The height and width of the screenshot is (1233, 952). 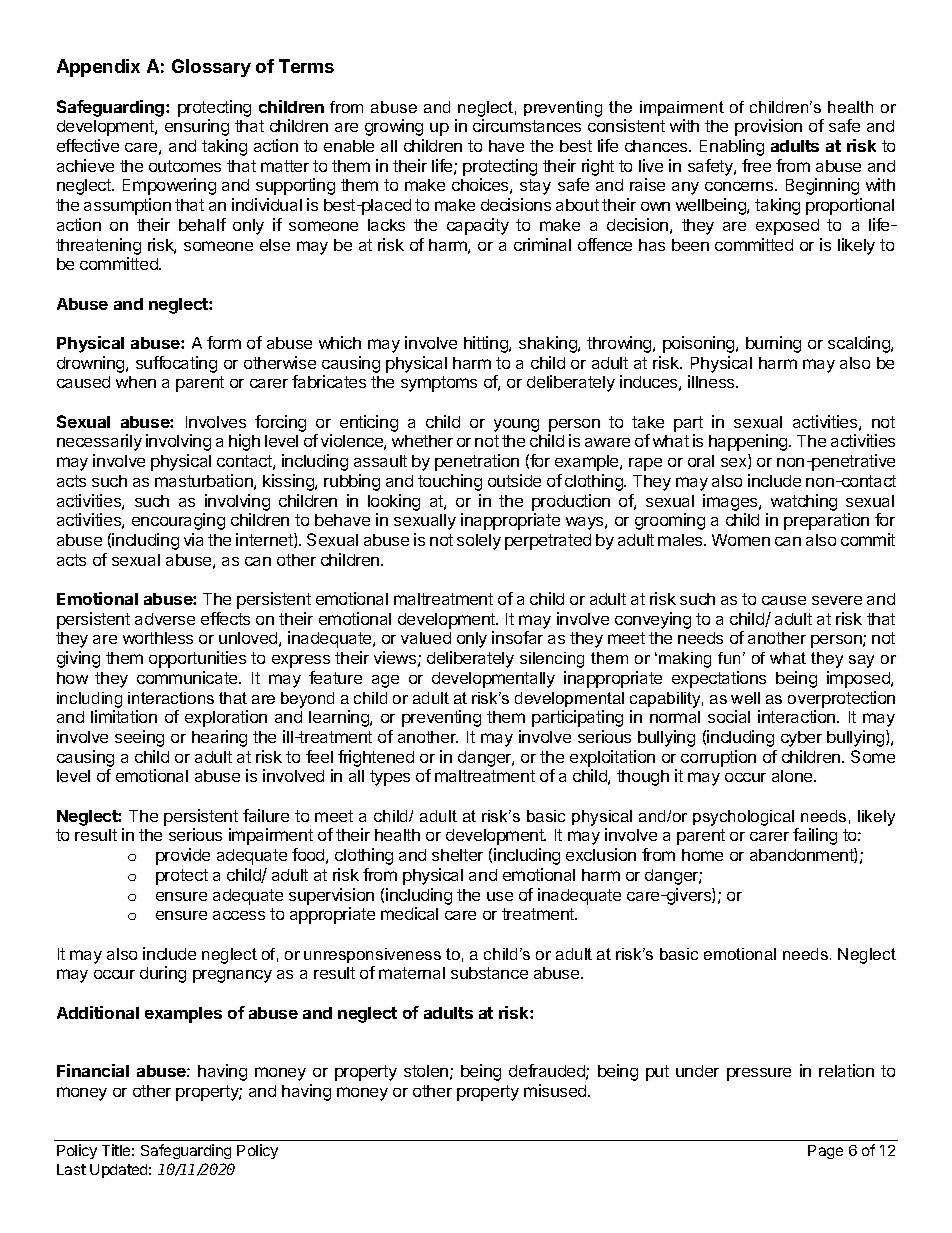 I want to click on seeing, so click(x=139, y=738).
